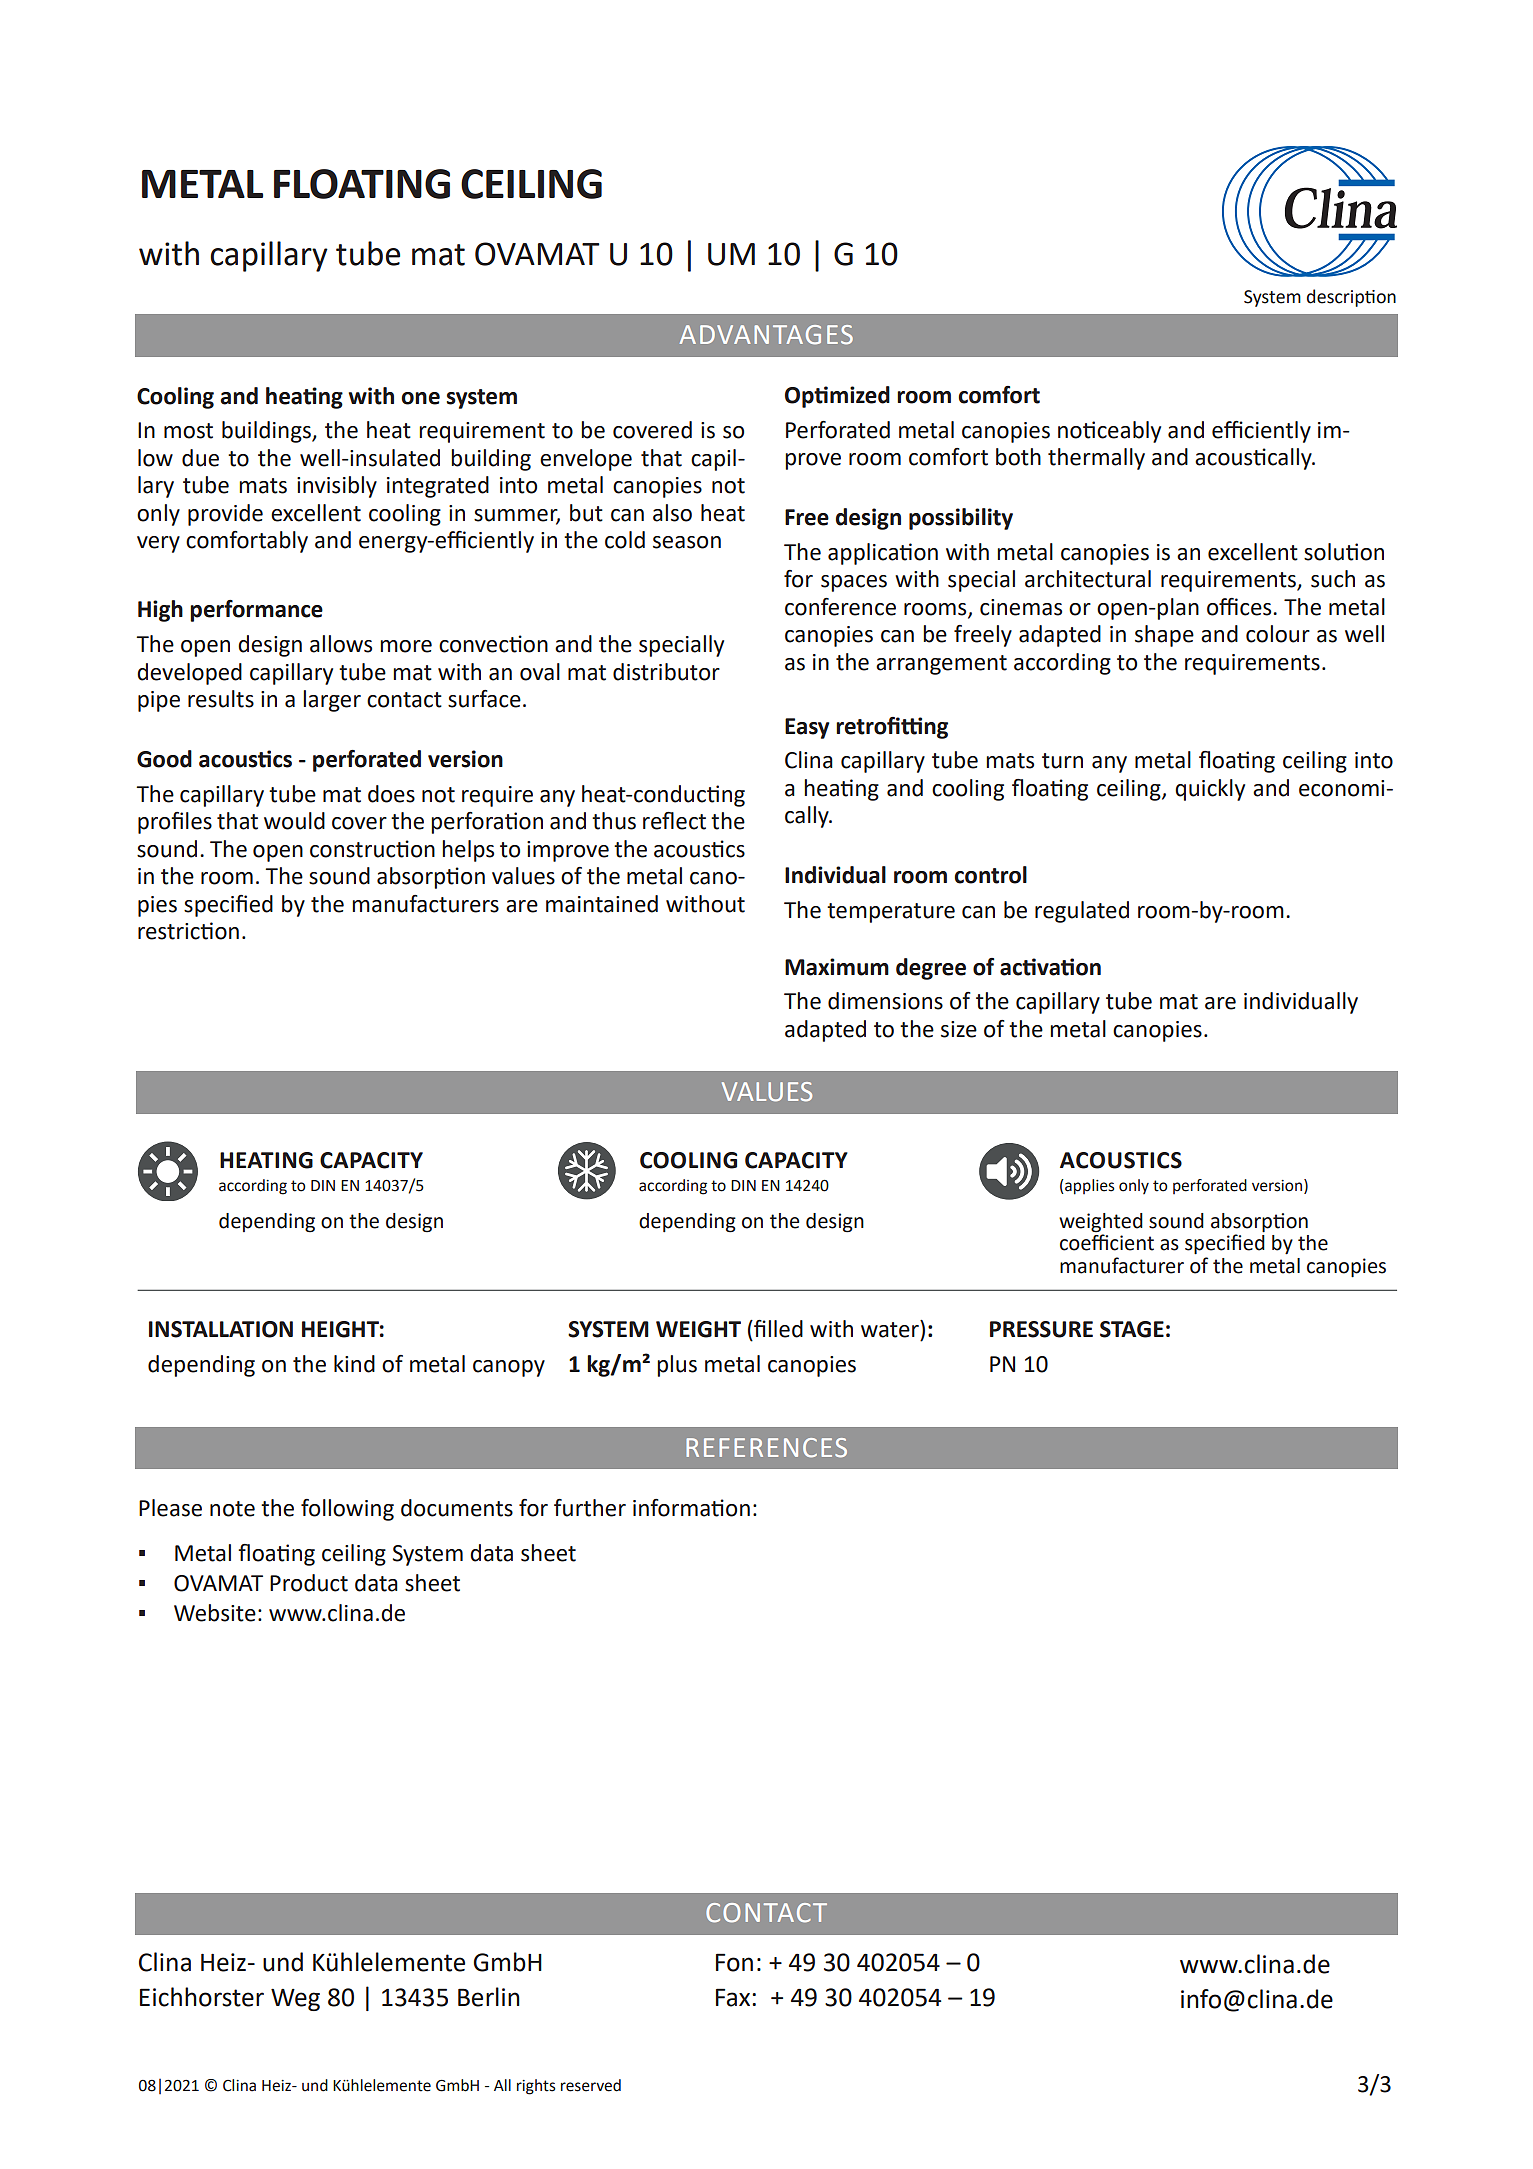 The width and height of the document is (1533, 2169). Describe the element at coordinates (766, 335) in the document. I see `ADVANTAGES` at that location.
